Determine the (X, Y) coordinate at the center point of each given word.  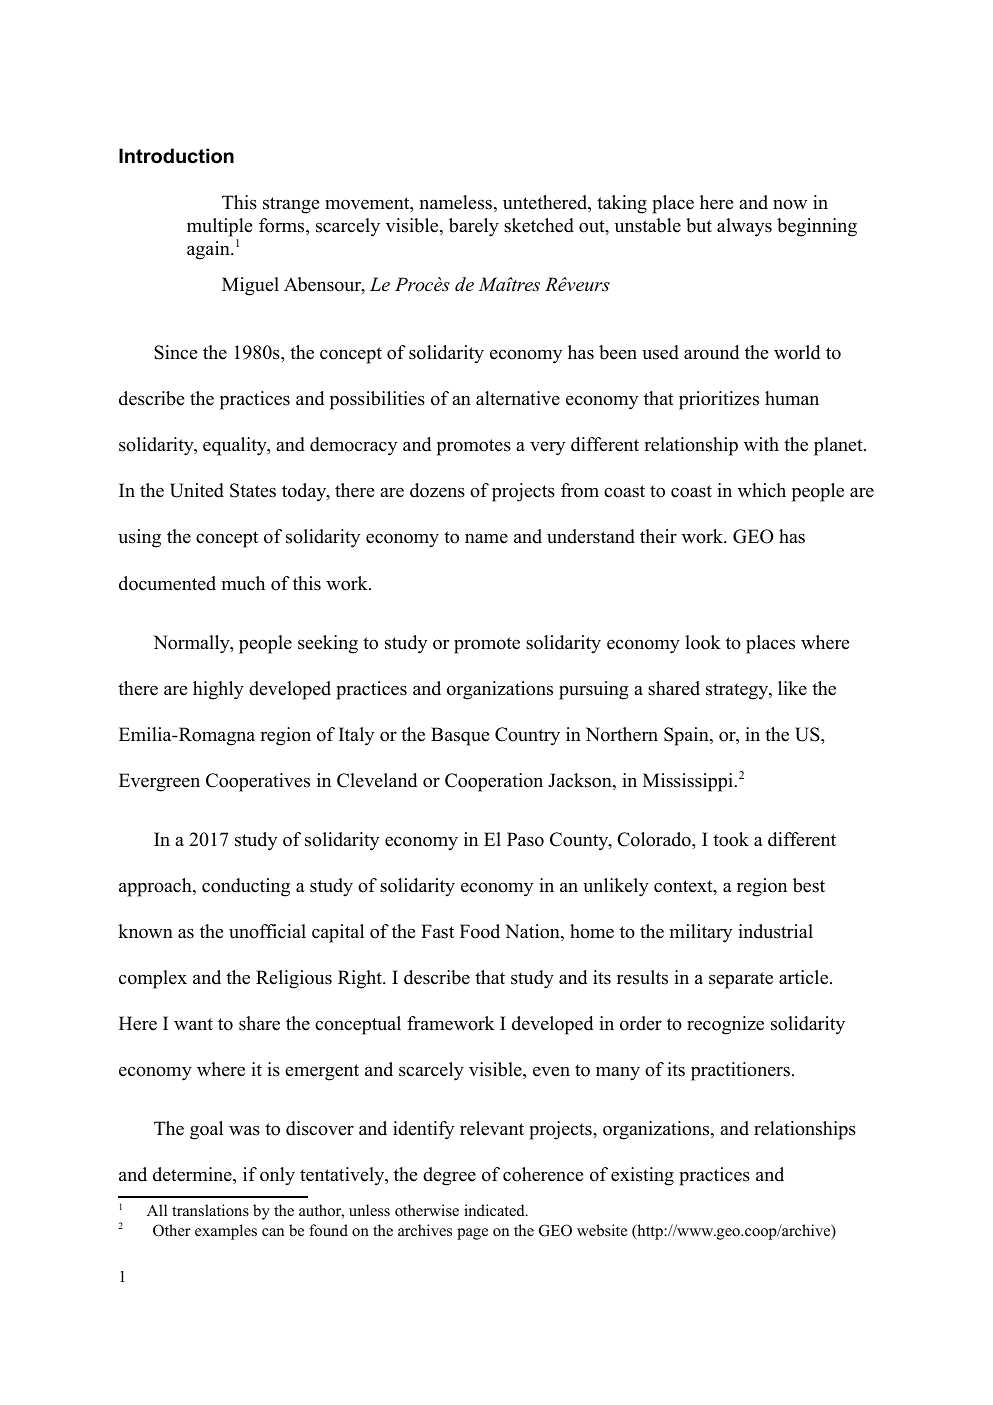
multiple (219, 227)
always (744, 227)
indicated (495, 1210)
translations (210, 1210)
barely (474, 227)
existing (642, 1176)
